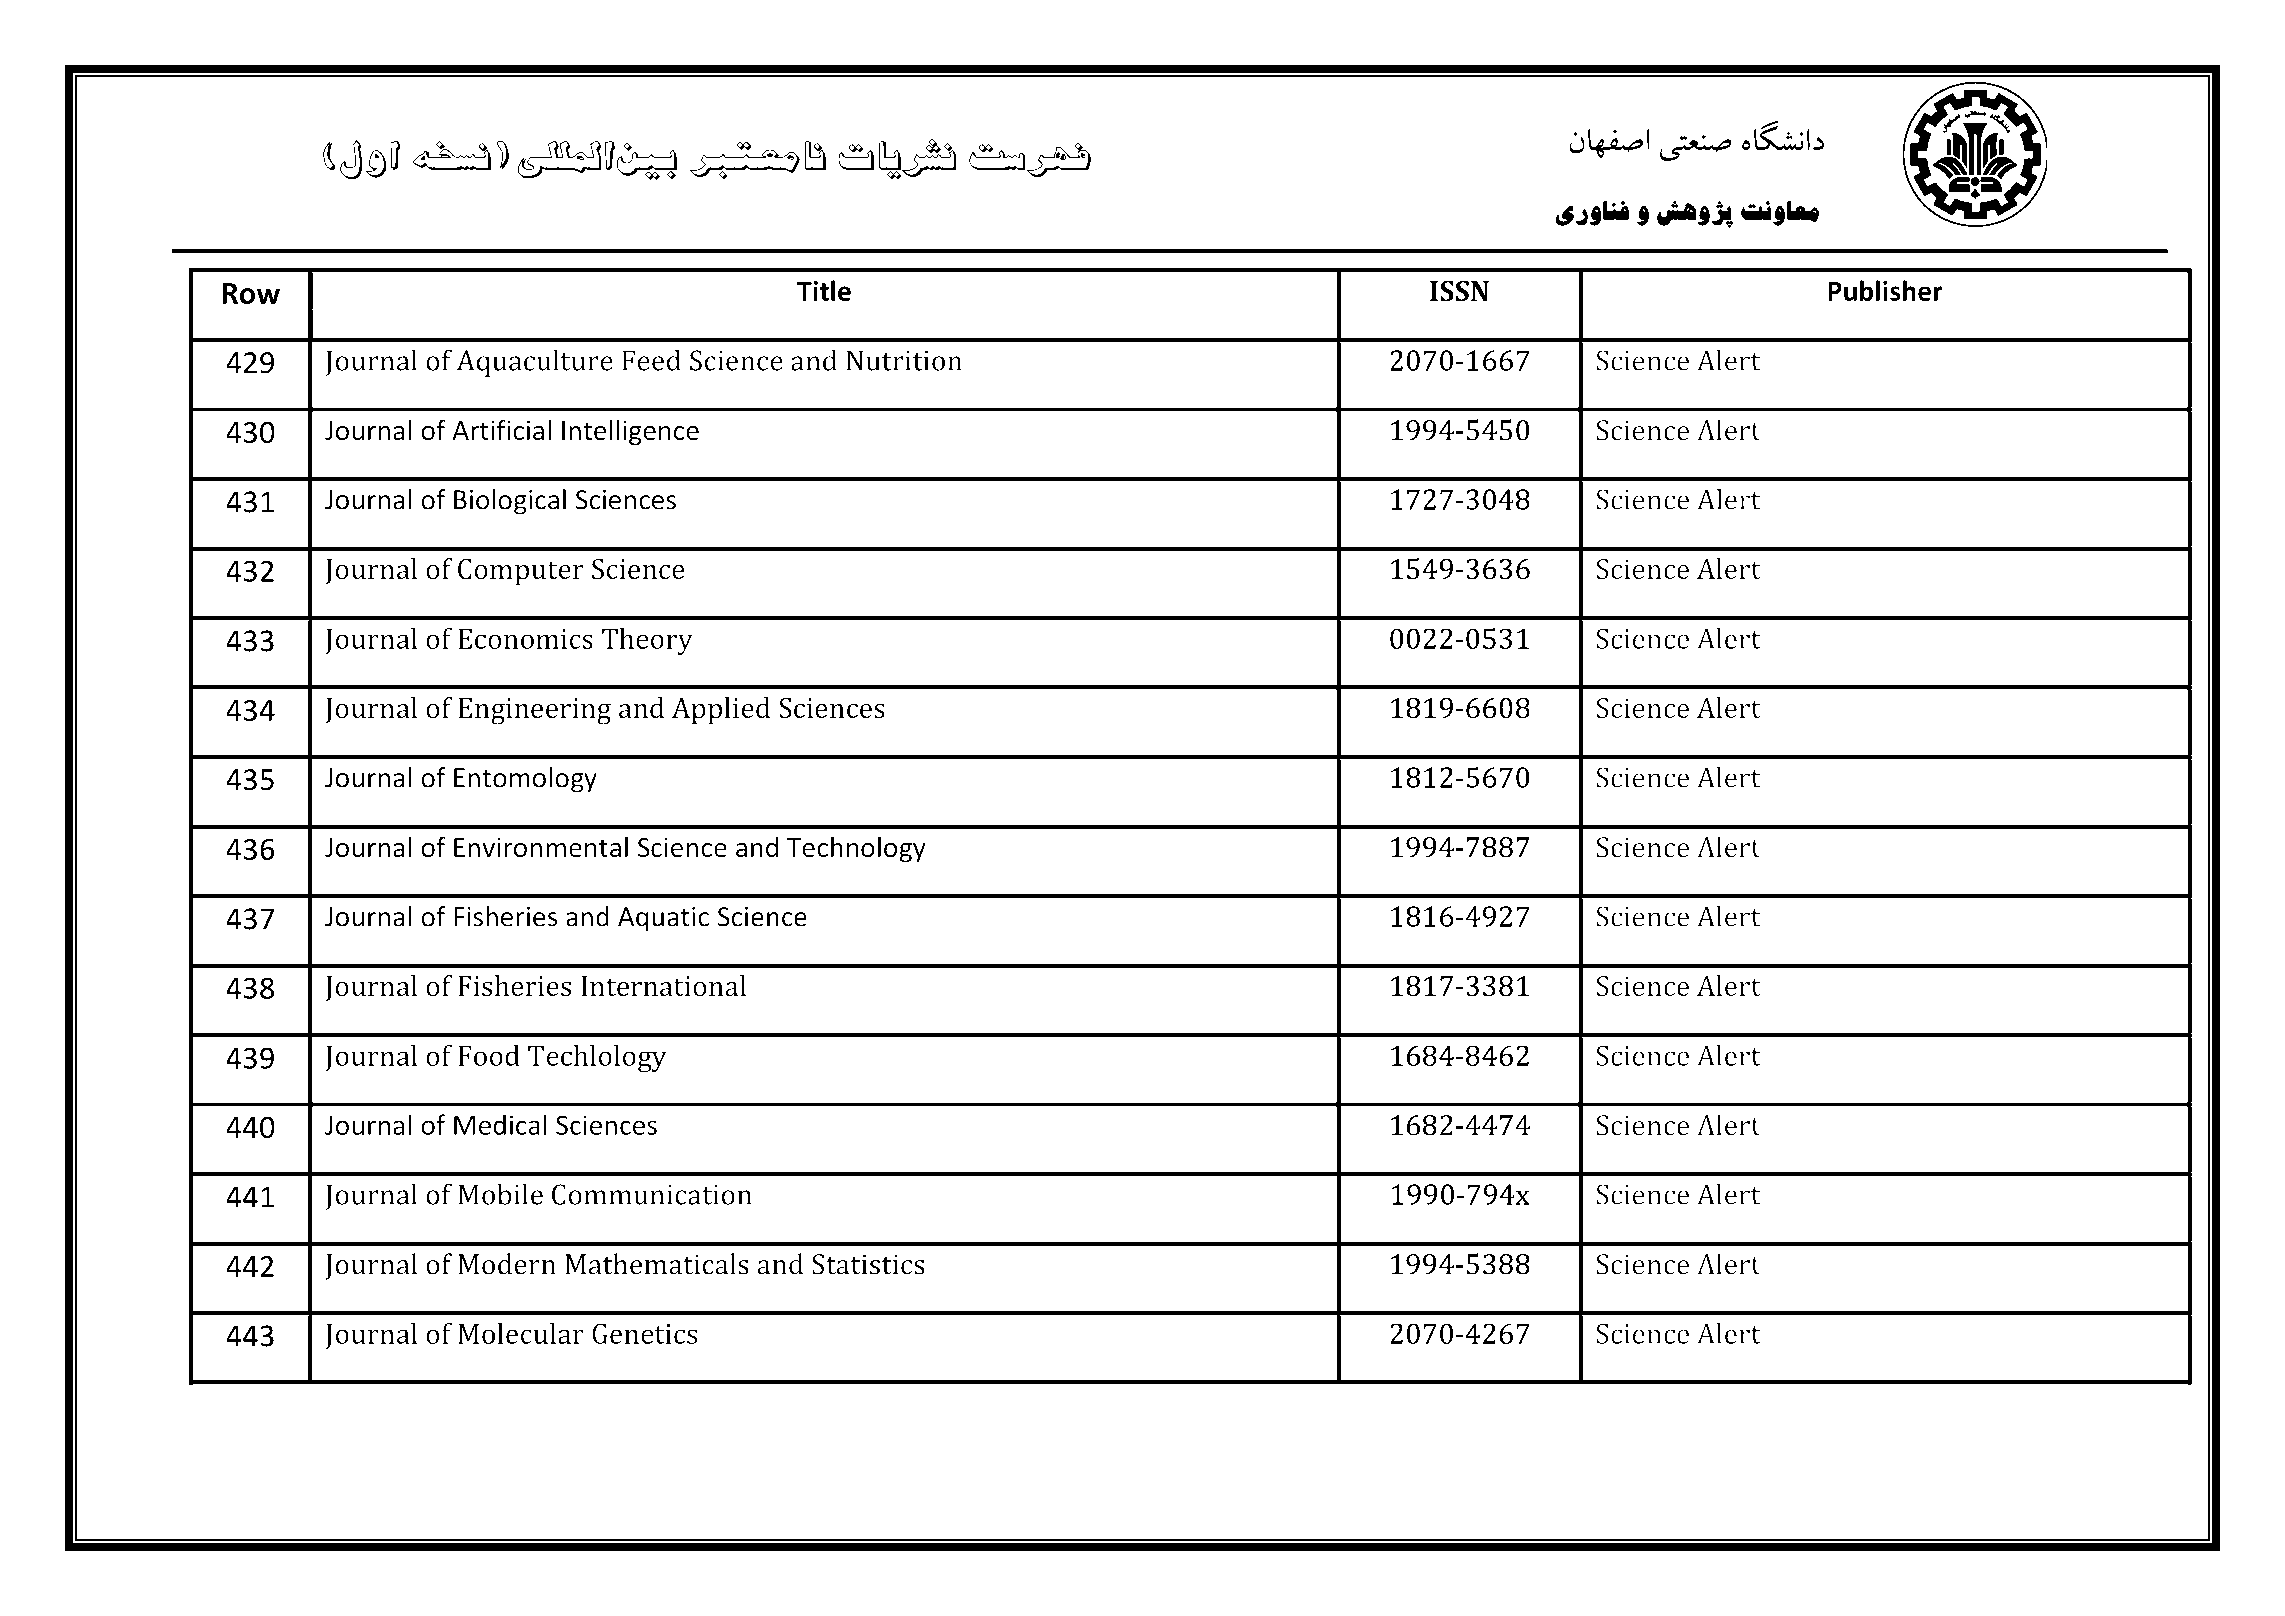  What do you see at coordinates (1886, 290) in the document?
I see `Publisher` at bounding box center [1886, 290].
